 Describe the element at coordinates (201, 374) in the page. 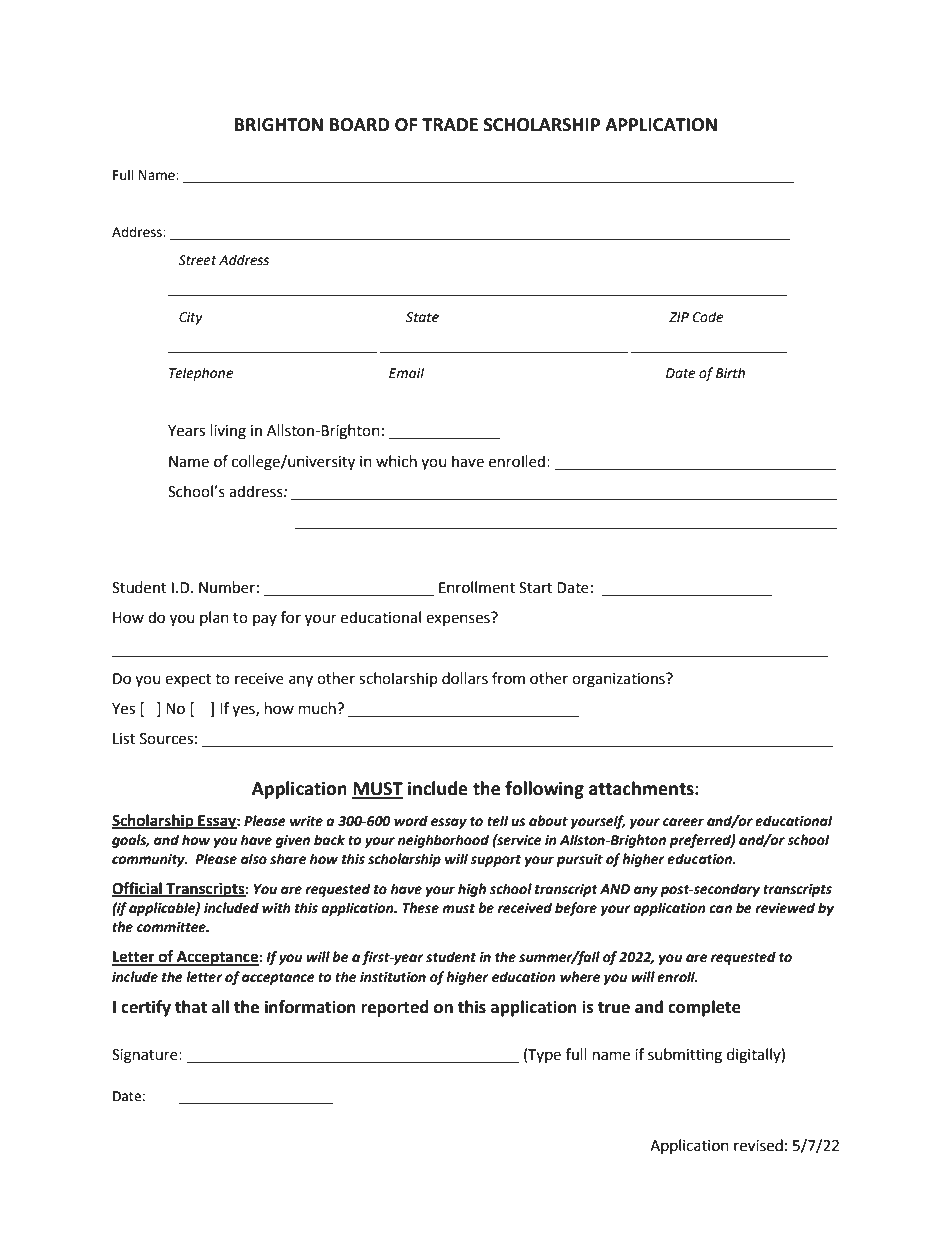

I see `Telephone` at that location.
